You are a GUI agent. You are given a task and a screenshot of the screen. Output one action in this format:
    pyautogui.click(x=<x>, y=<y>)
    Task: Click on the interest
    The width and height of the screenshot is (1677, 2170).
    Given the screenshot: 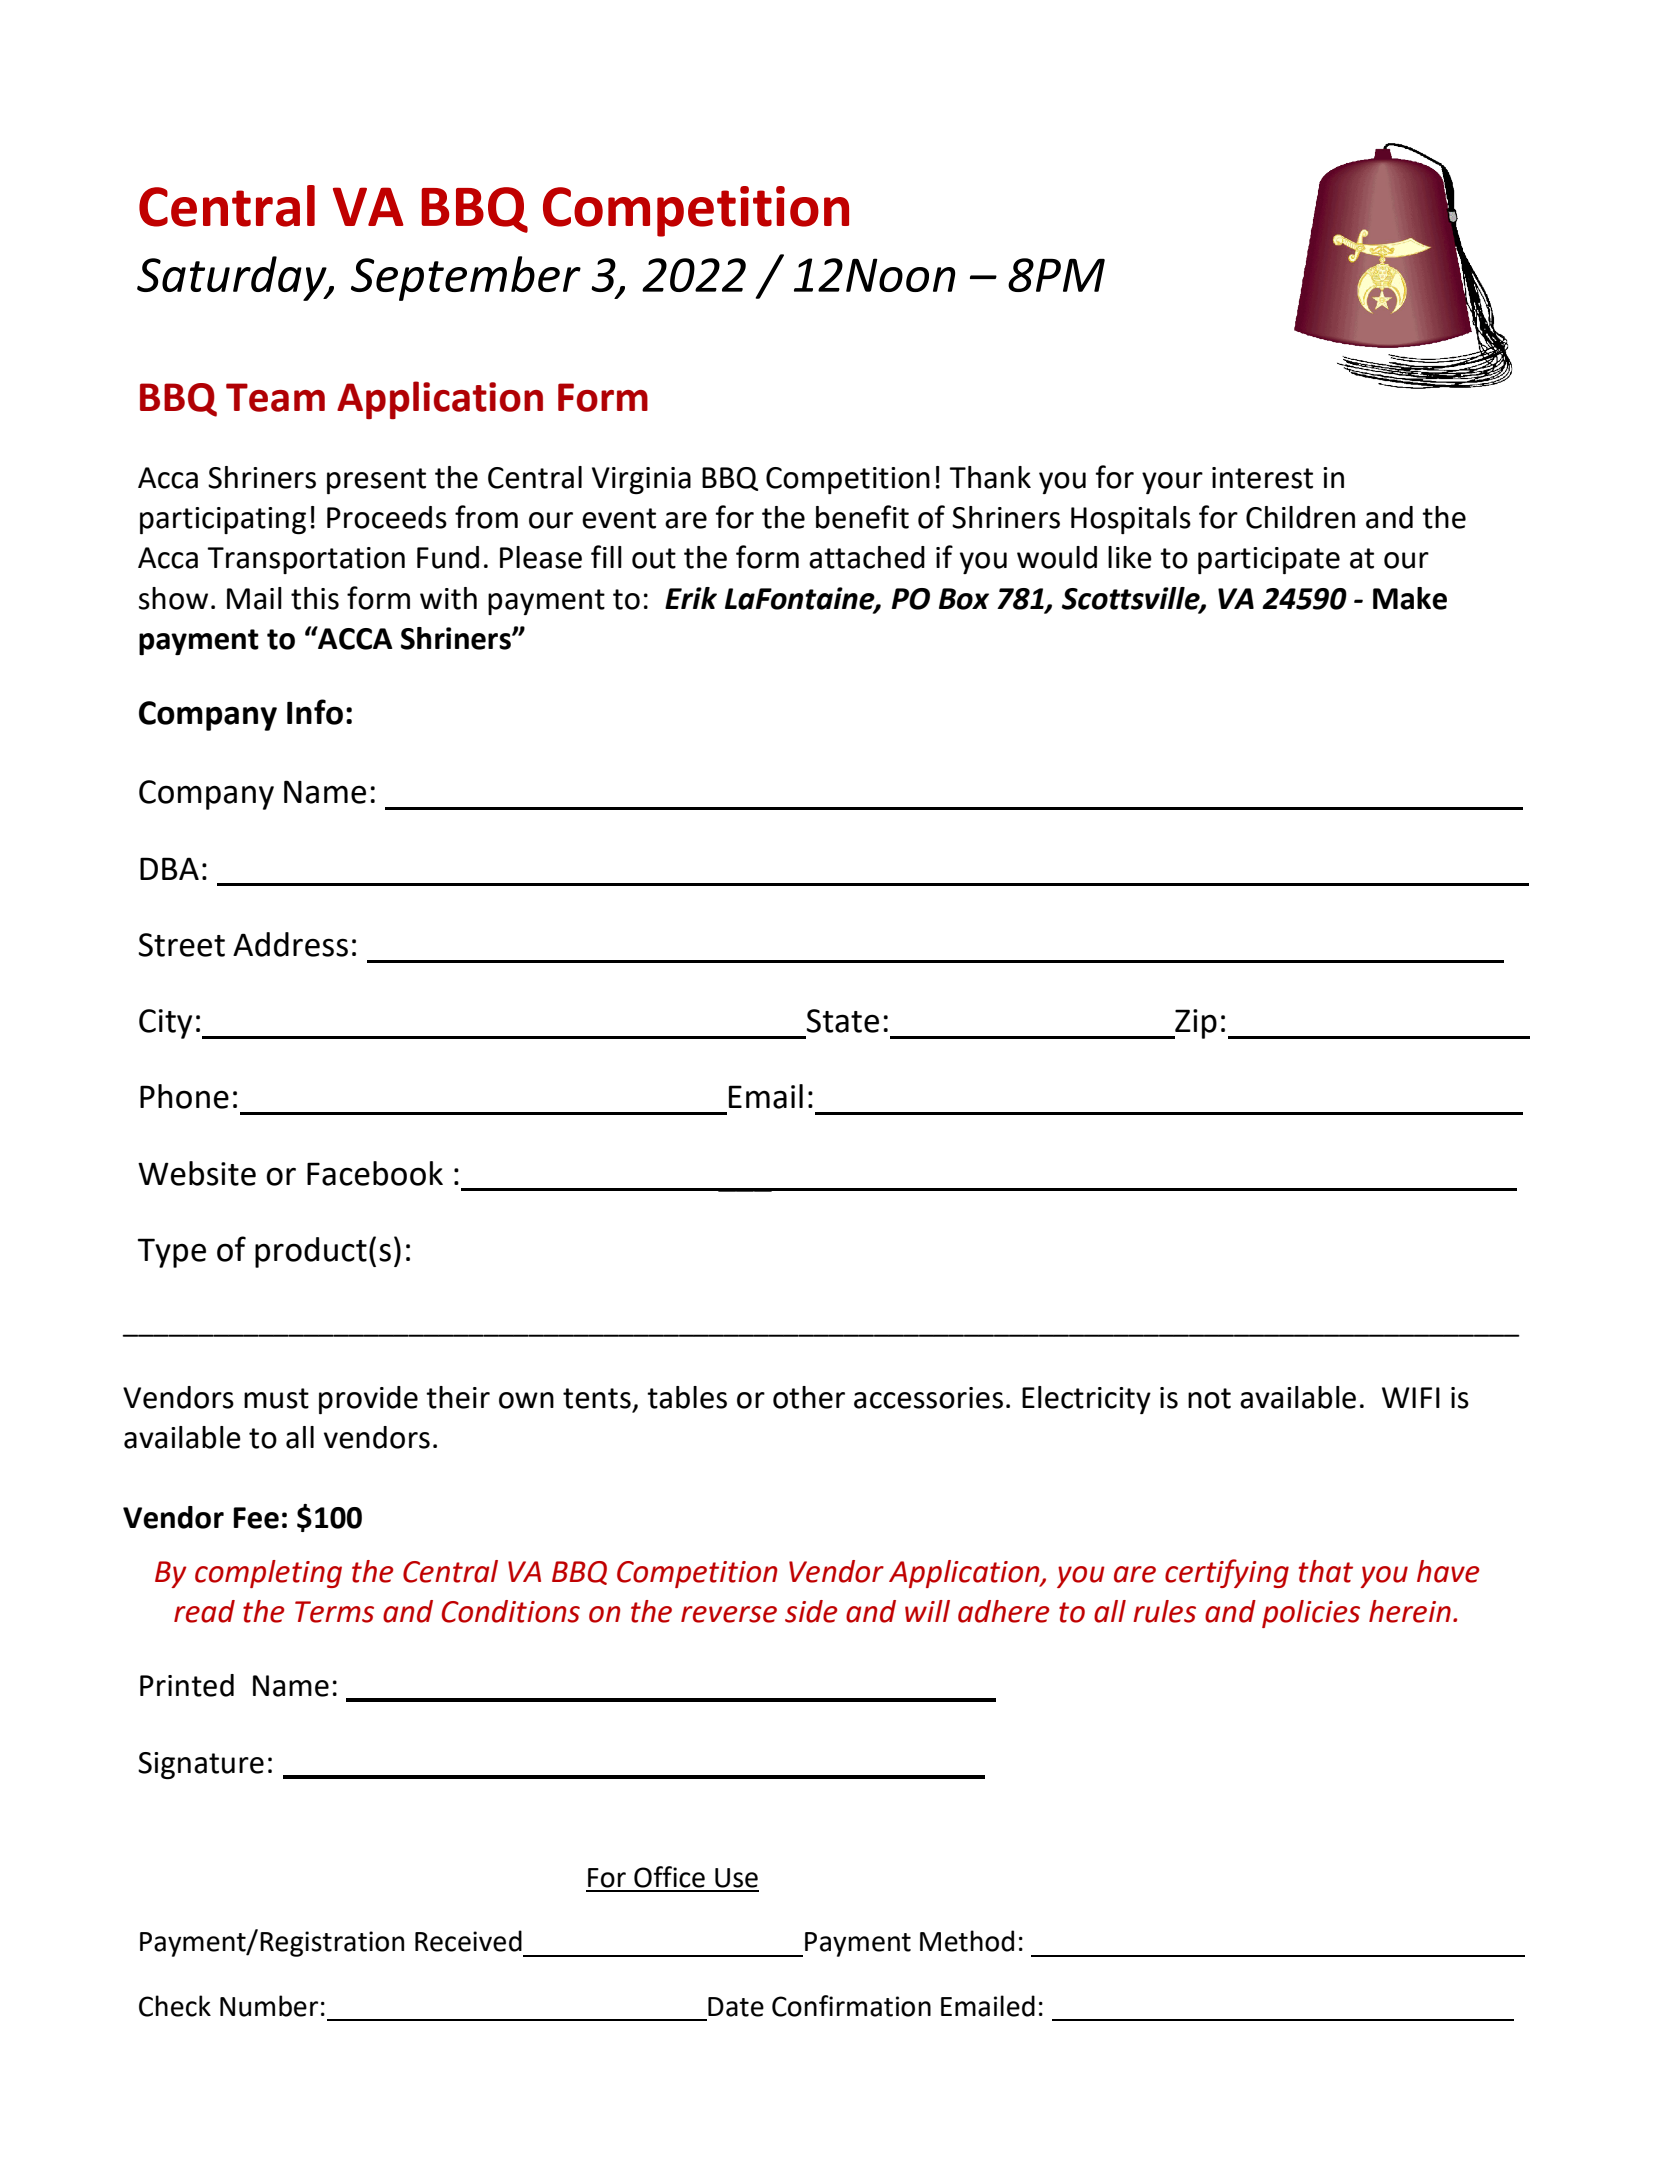 What is the action you would take?
    pyautogui.click(x=1262, y=478)
